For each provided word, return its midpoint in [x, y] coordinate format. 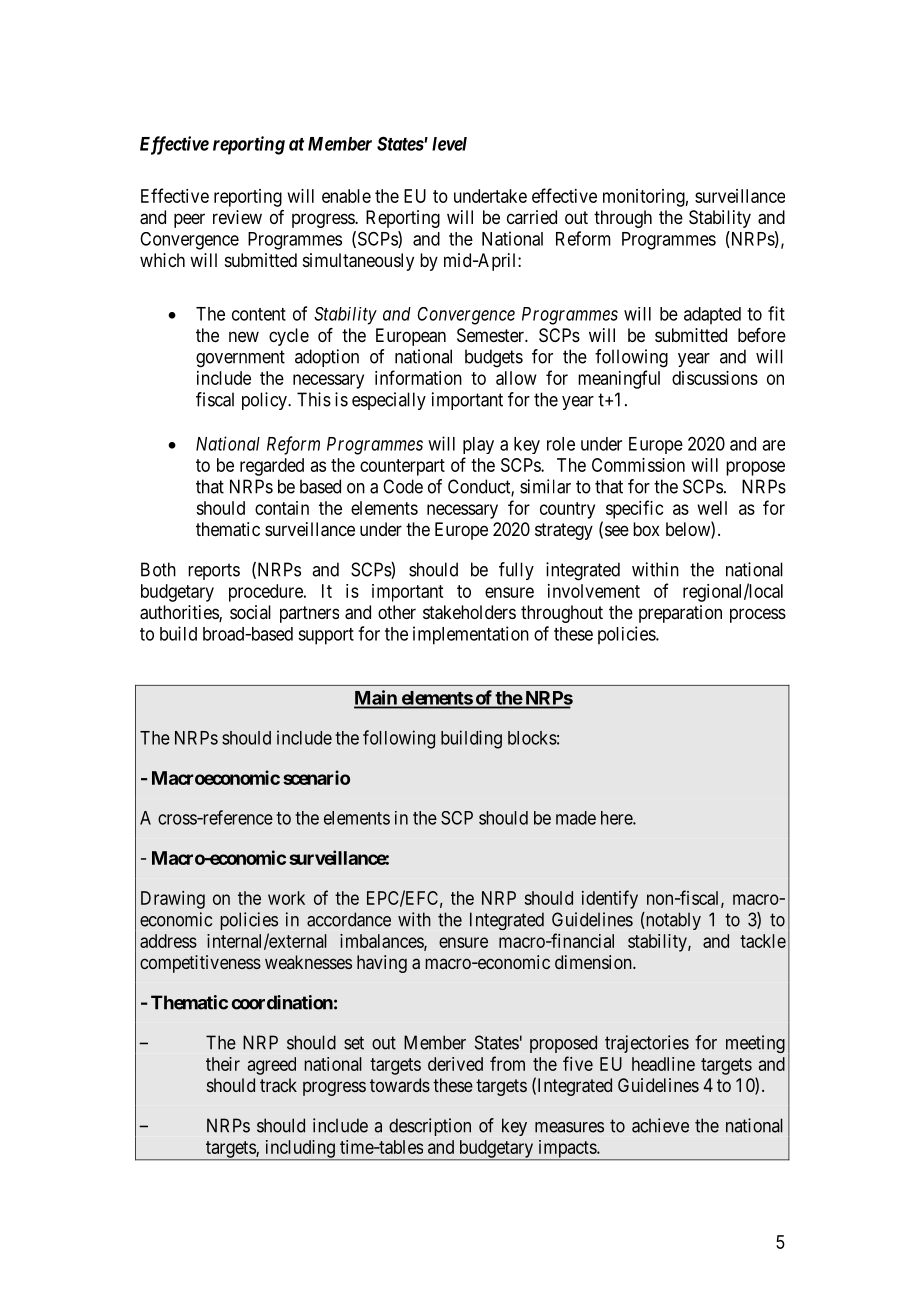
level [449, 144]
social [250, 612]
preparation [680, 614]
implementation [471, 635]
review [237, 217]
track [278, 1085]
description [430, 1127]
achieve [660, 1125]
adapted [712, 316]
